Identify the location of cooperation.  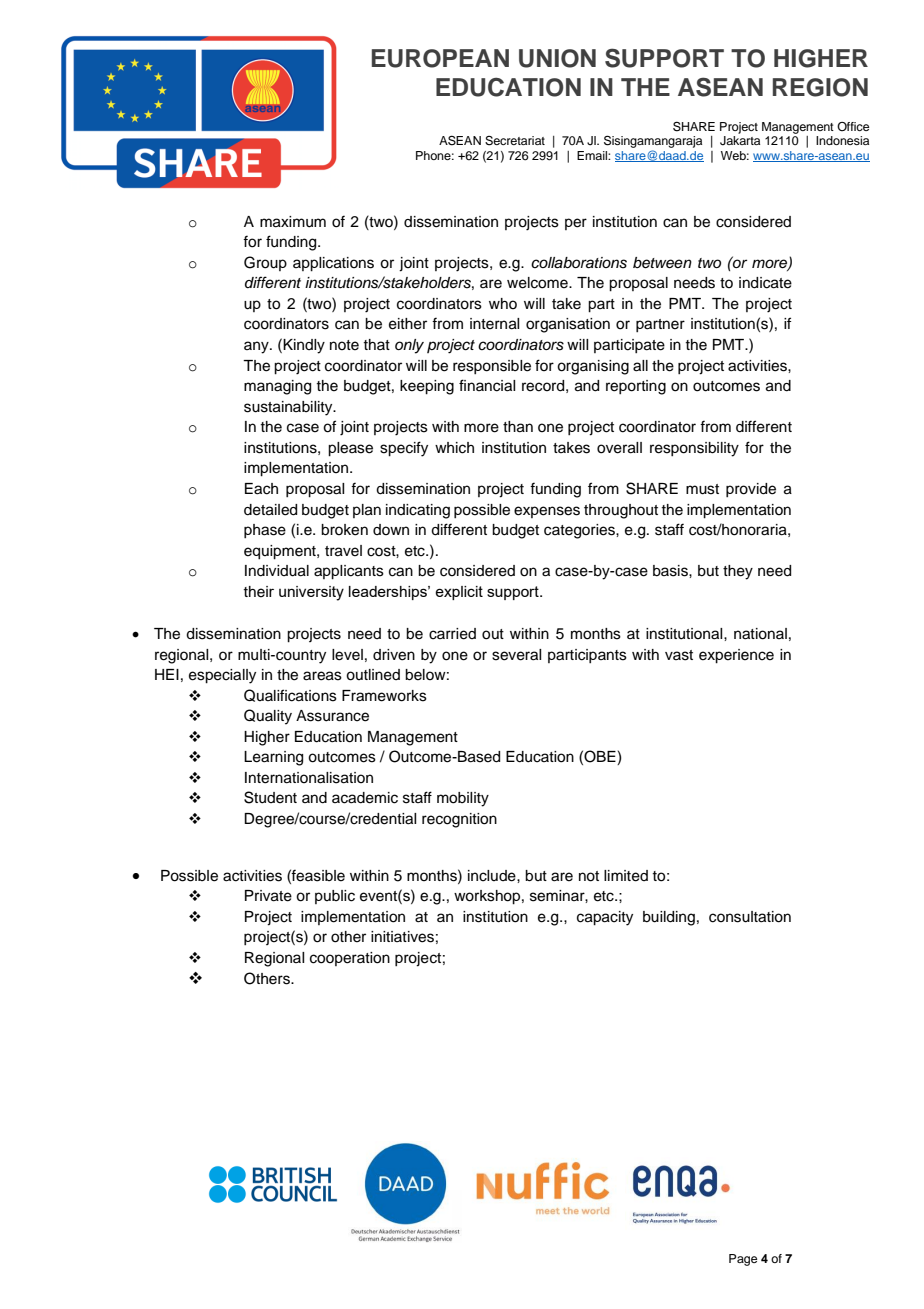
(350, 959).
